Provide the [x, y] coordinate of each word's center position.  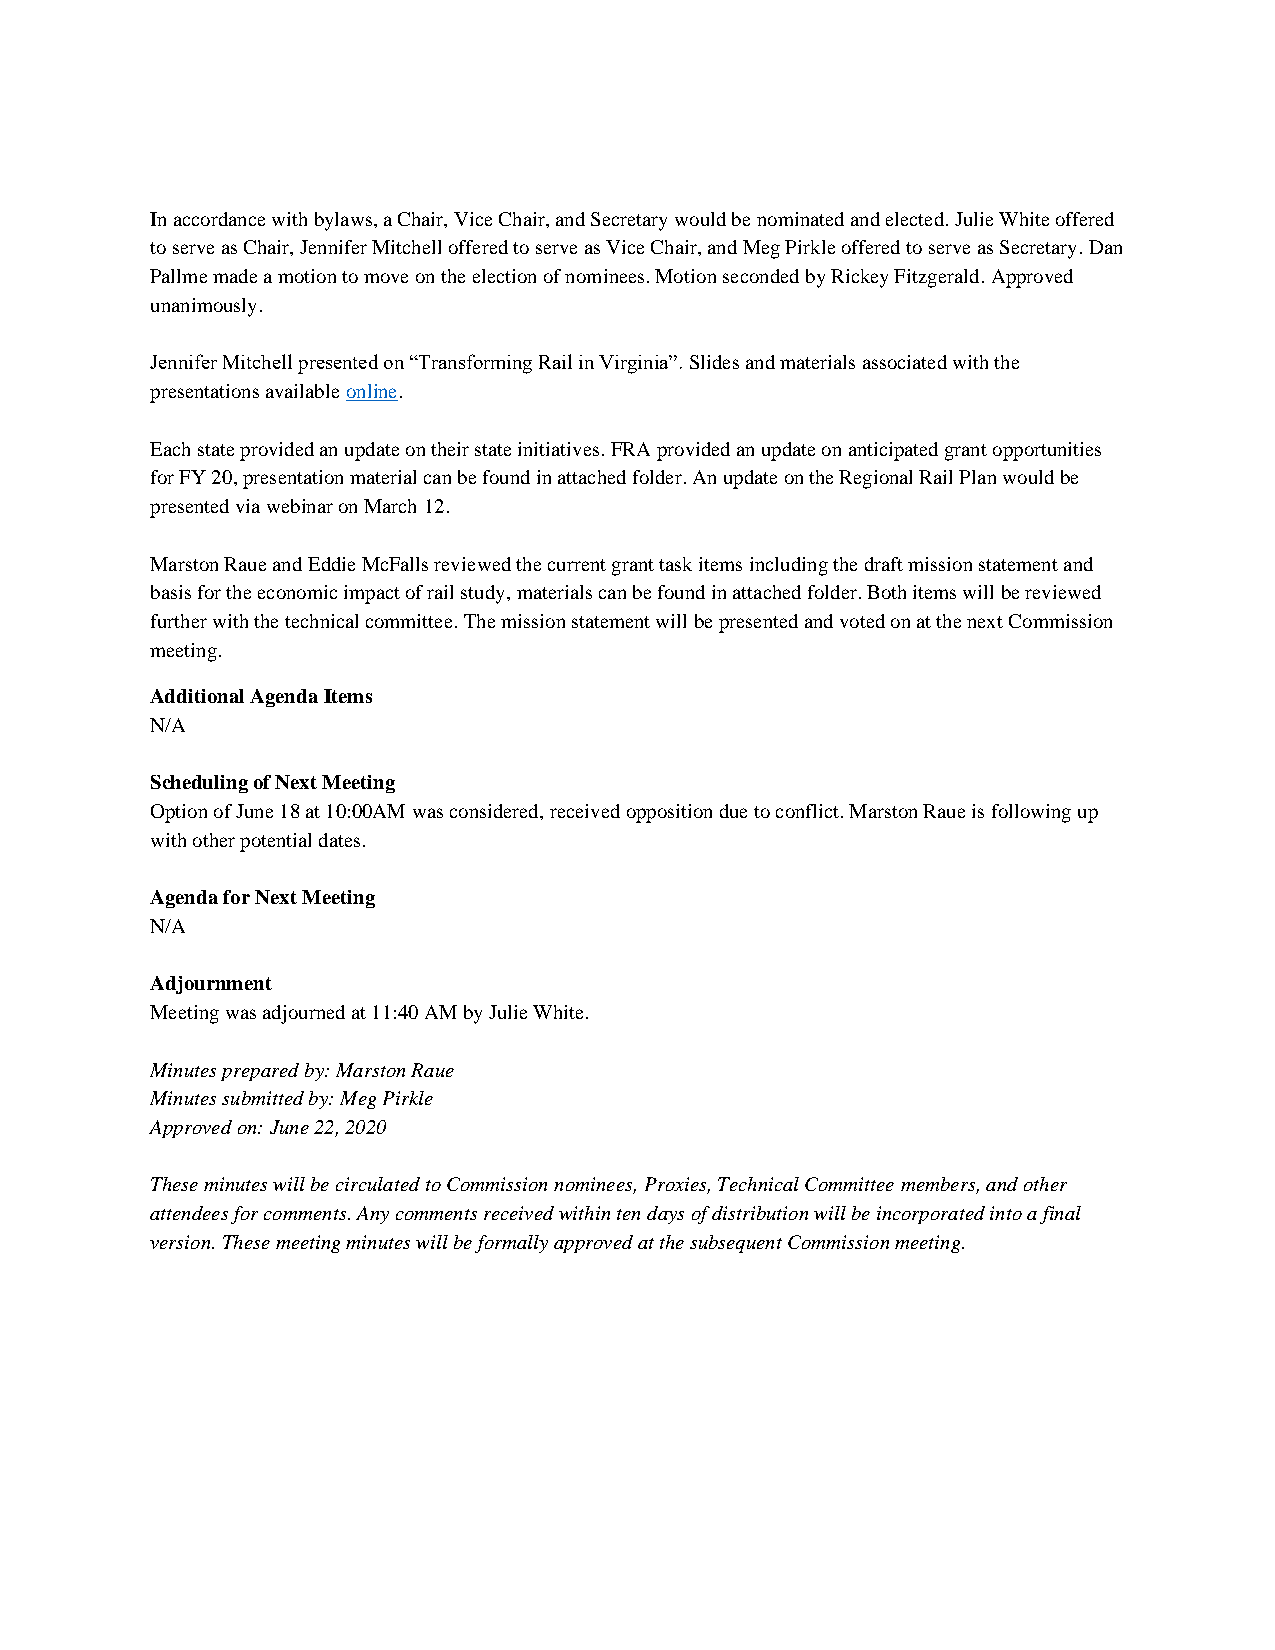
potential [275, 842]
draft [884, 564]
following [1031, 813]
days [665, 1215]
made [235, 276]
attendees [189, 1213]
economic [297, 592]
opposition [669, 813]
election [504, 276]
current [577, 565]
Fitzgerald [936, 278]
